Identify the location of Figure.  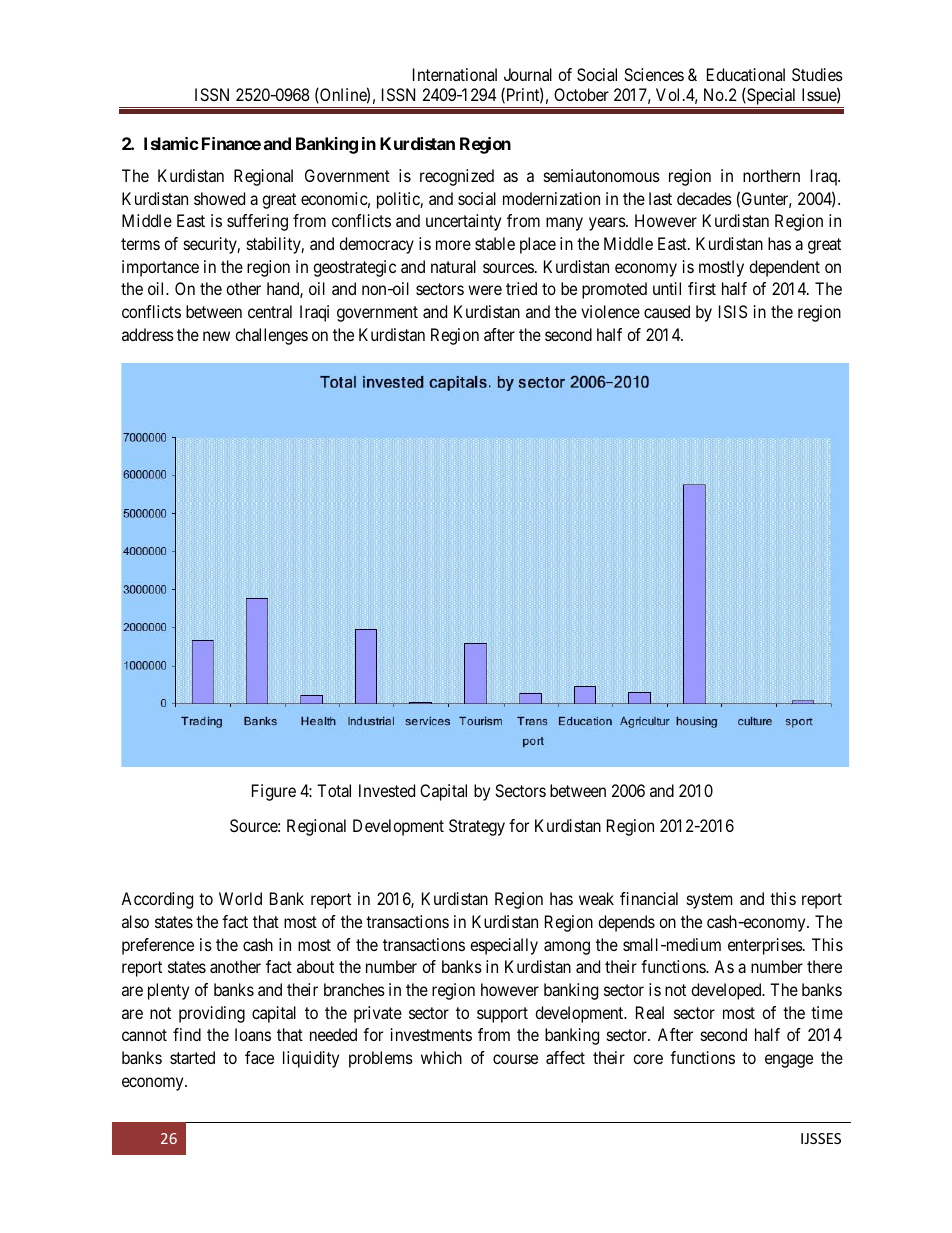
(274, 792).
